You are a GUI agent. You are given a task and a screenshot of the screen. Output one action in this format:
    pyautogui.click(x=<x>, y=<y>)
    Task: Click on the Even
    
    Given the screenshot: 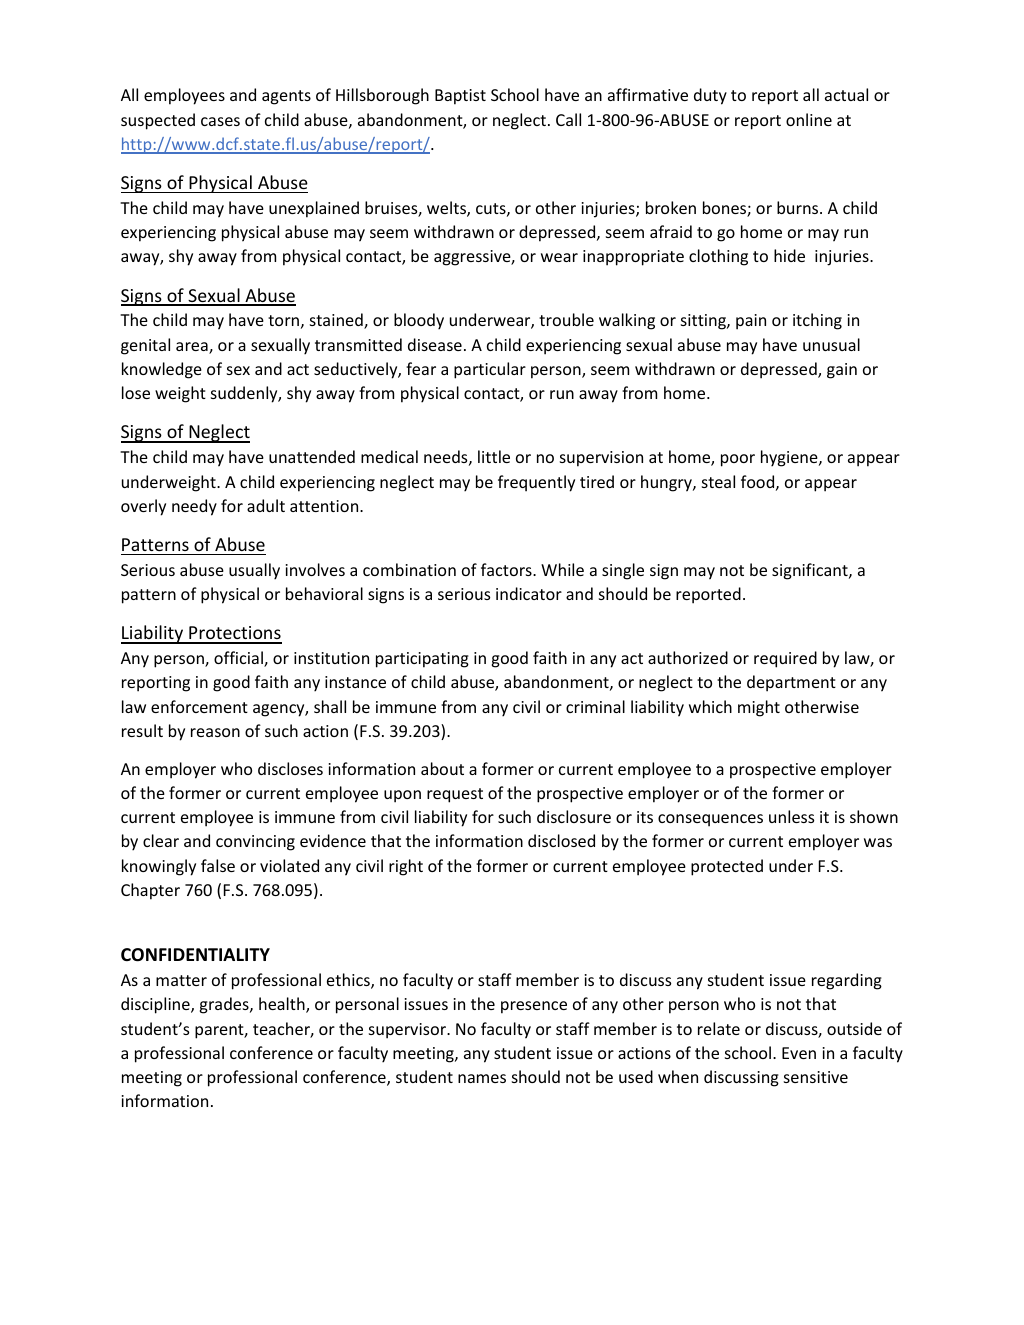 What is the action you would take?
    pyautogui.click(x=799, y=1053)
